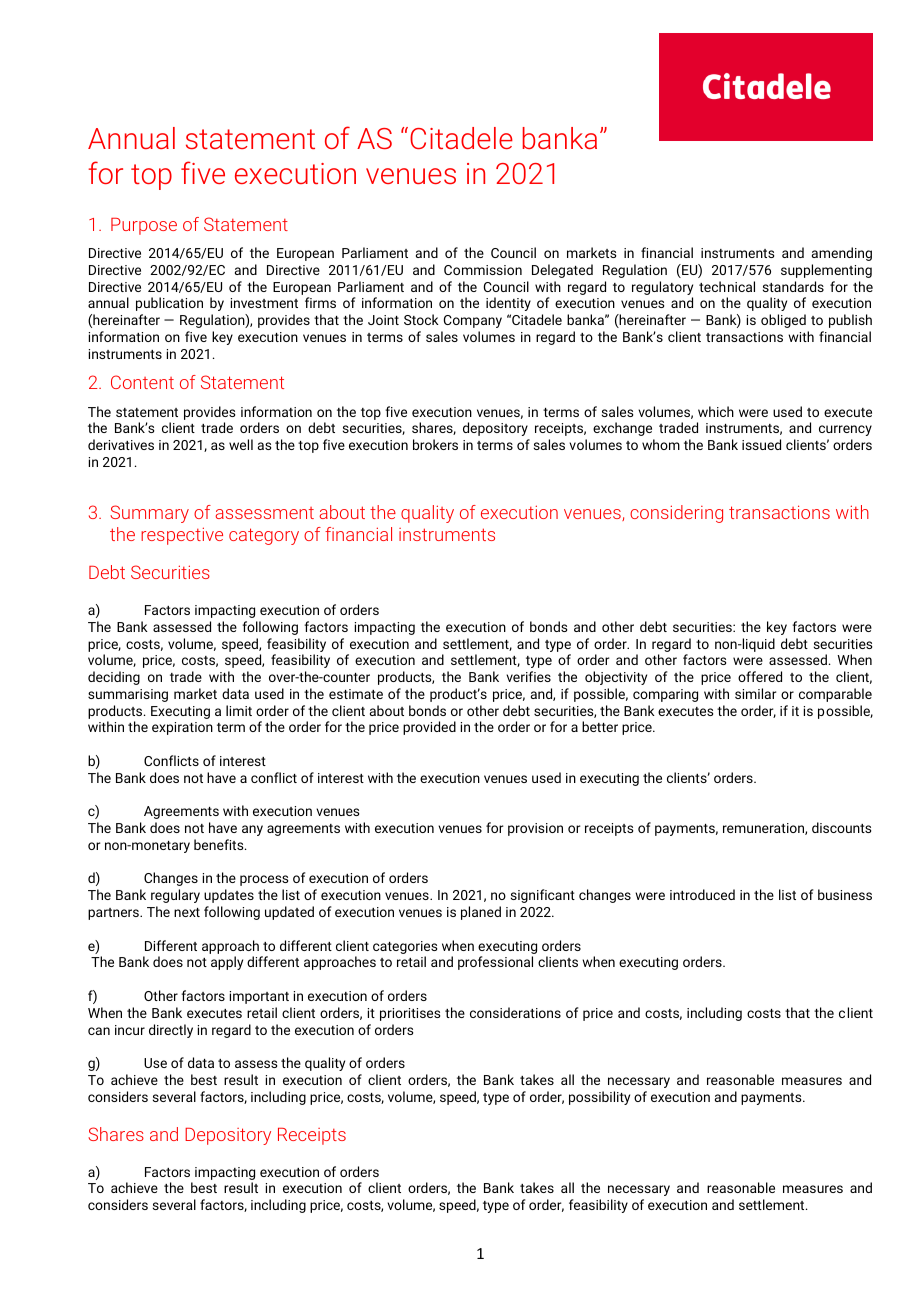 This screenshot has width=924, height=1308. Describe the element at coordinates (171, 1031) in the screenshot. I see `directly` at that location.
